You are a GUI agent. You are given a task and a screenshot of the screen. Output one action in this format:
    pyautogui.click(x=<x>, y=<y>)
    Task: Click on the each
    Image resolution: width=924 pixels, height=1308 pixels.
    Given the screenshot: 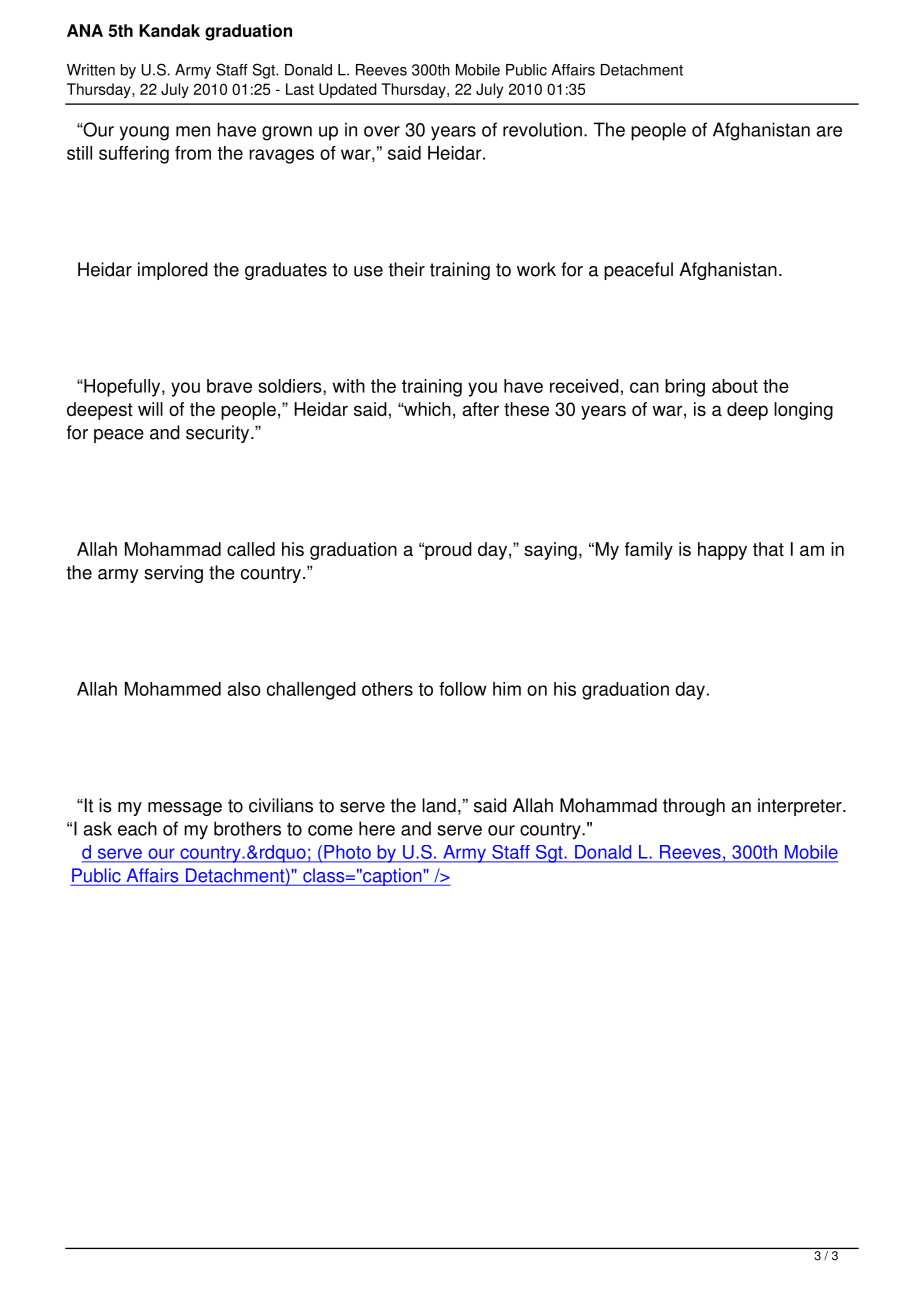 What is the action you would take?
    pyautogui.click(x=137, y=828)
